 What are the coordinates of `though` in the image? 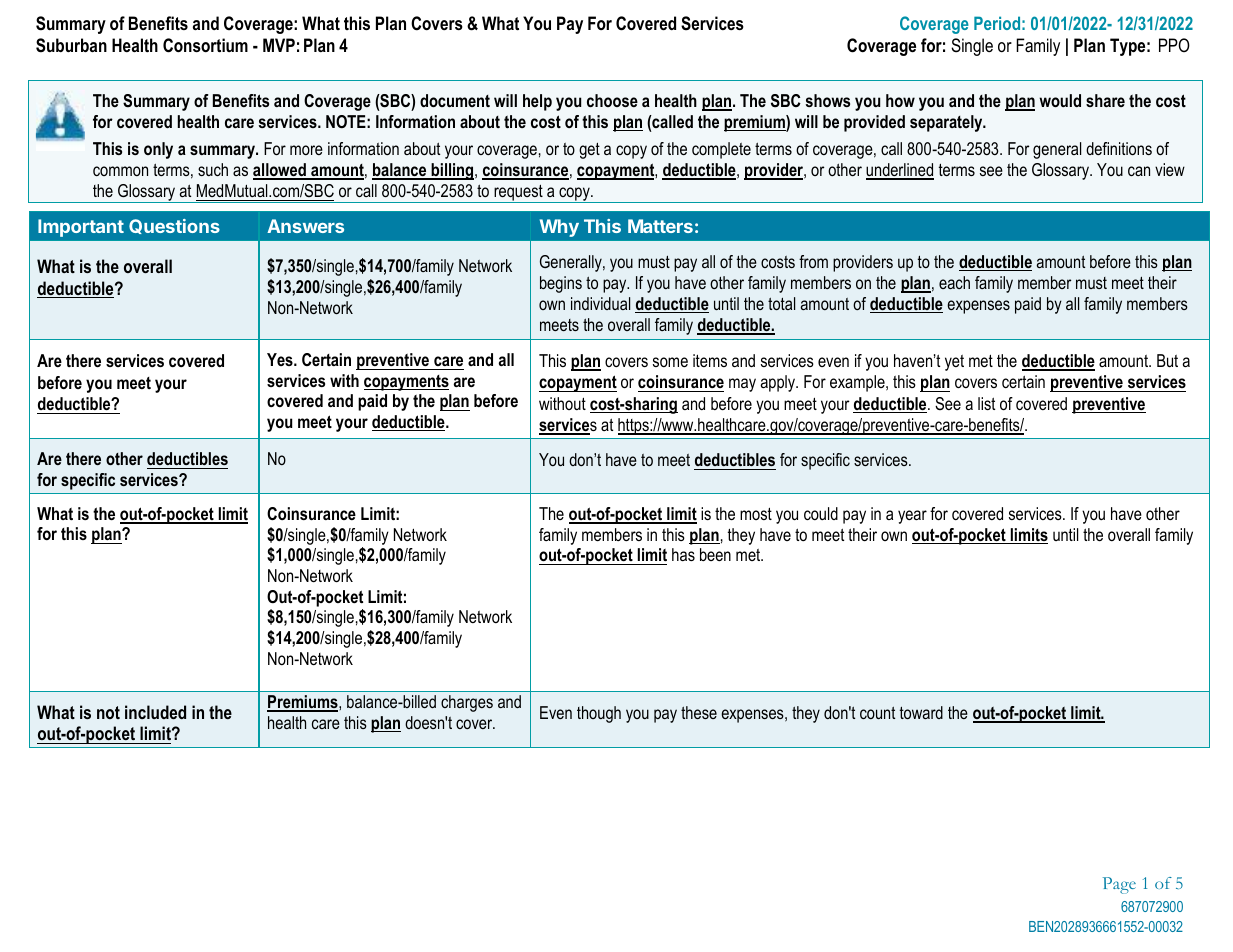 It's located at (599, 714).
